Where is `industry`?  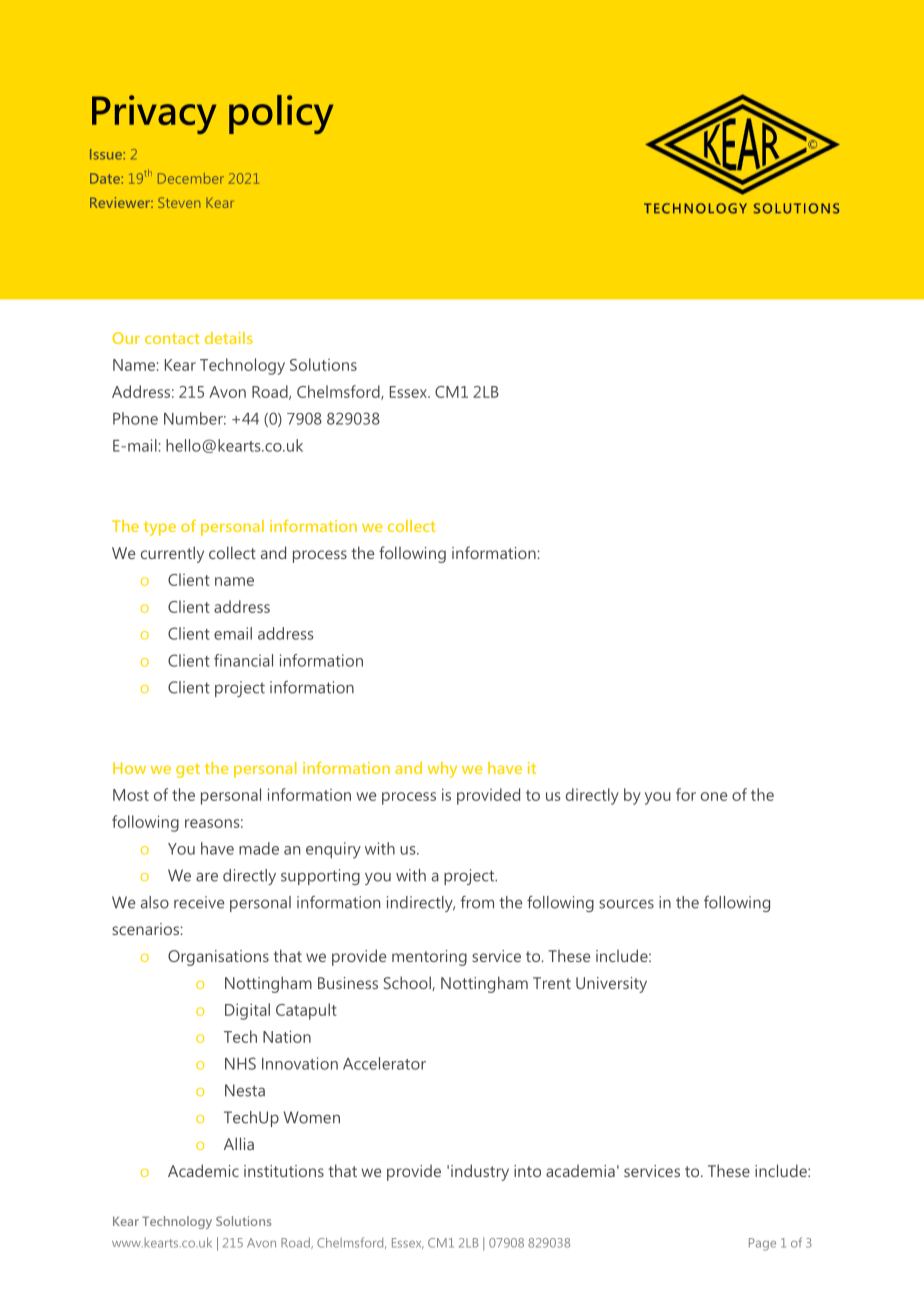
industry is located at coordinates (480, 1172).
